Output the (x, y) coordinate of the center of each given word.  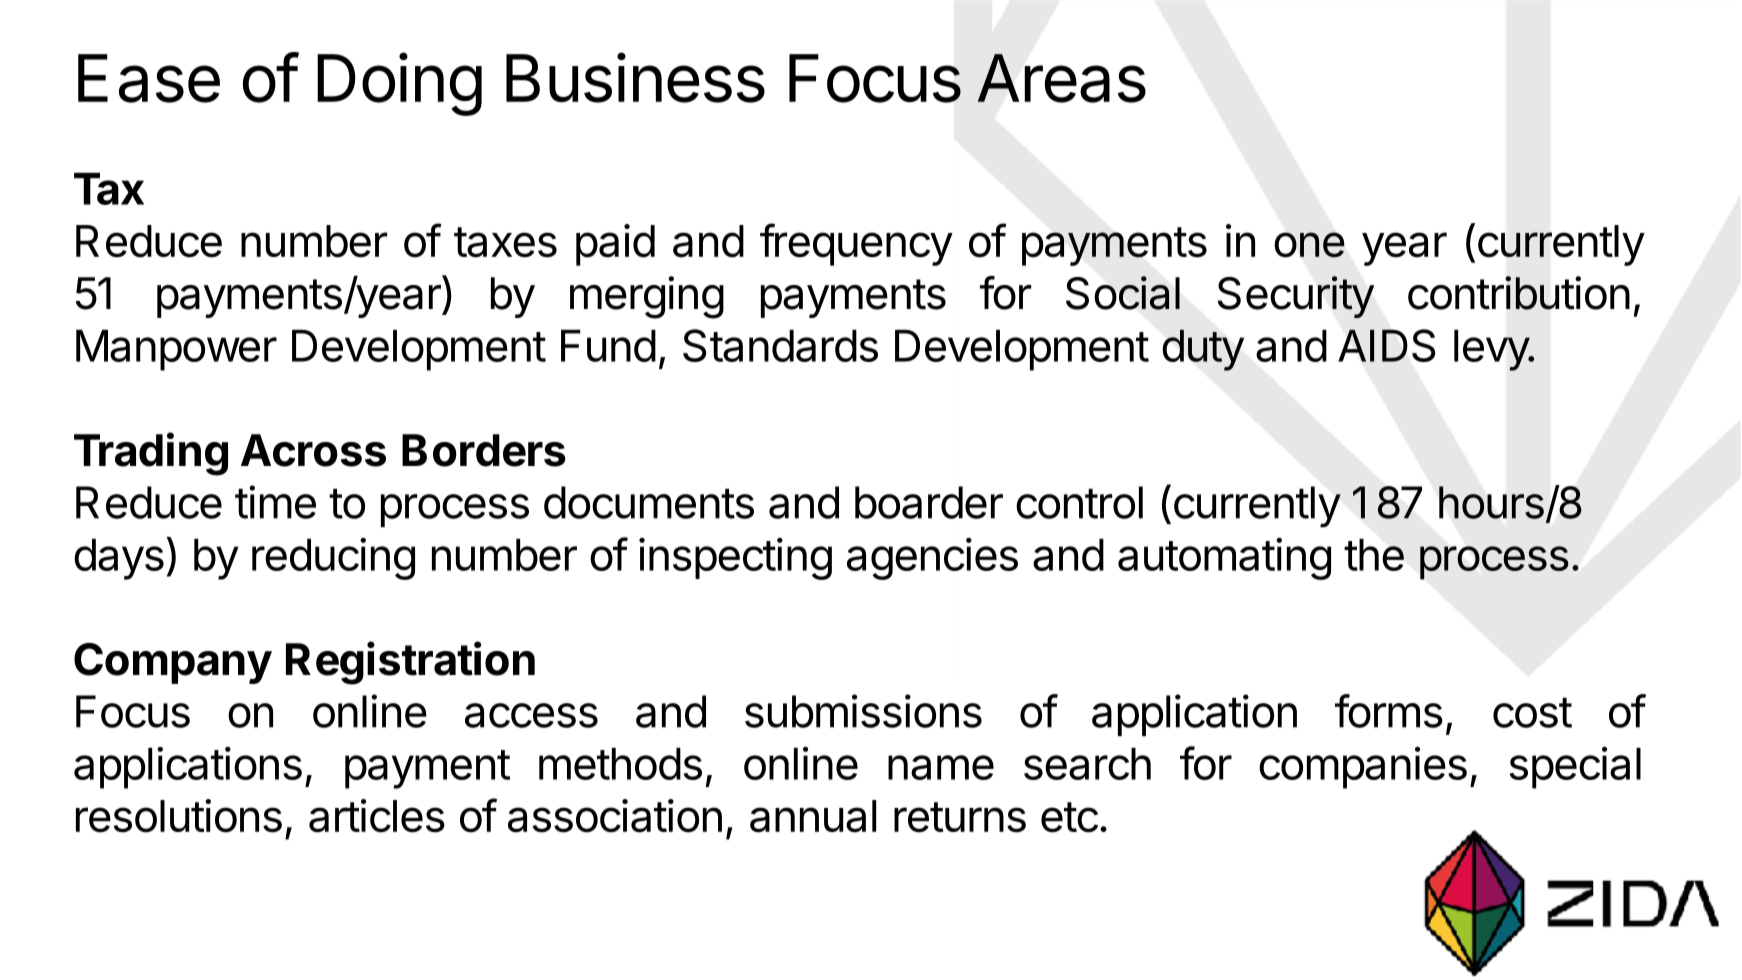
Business (635, 77)
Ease (149, 78)
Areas (1061, 78)
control (1079, 502)
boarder (929, 502)
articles (377, 816)
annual (813, 816)
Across (313, 450)
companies (1363, 768)
